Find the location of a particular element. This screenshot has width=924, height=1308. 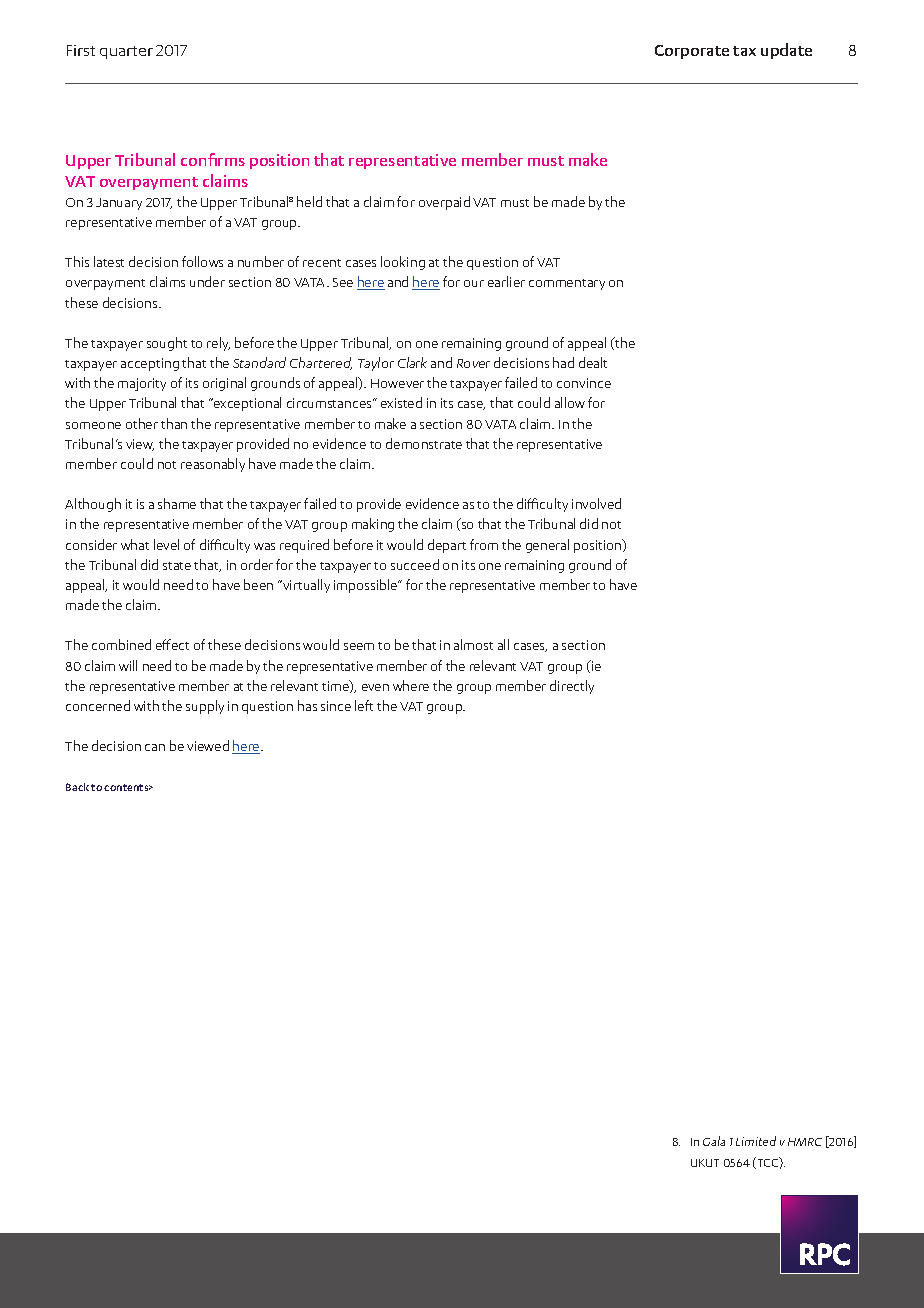

Clark is located at coordinates (412, 362).
